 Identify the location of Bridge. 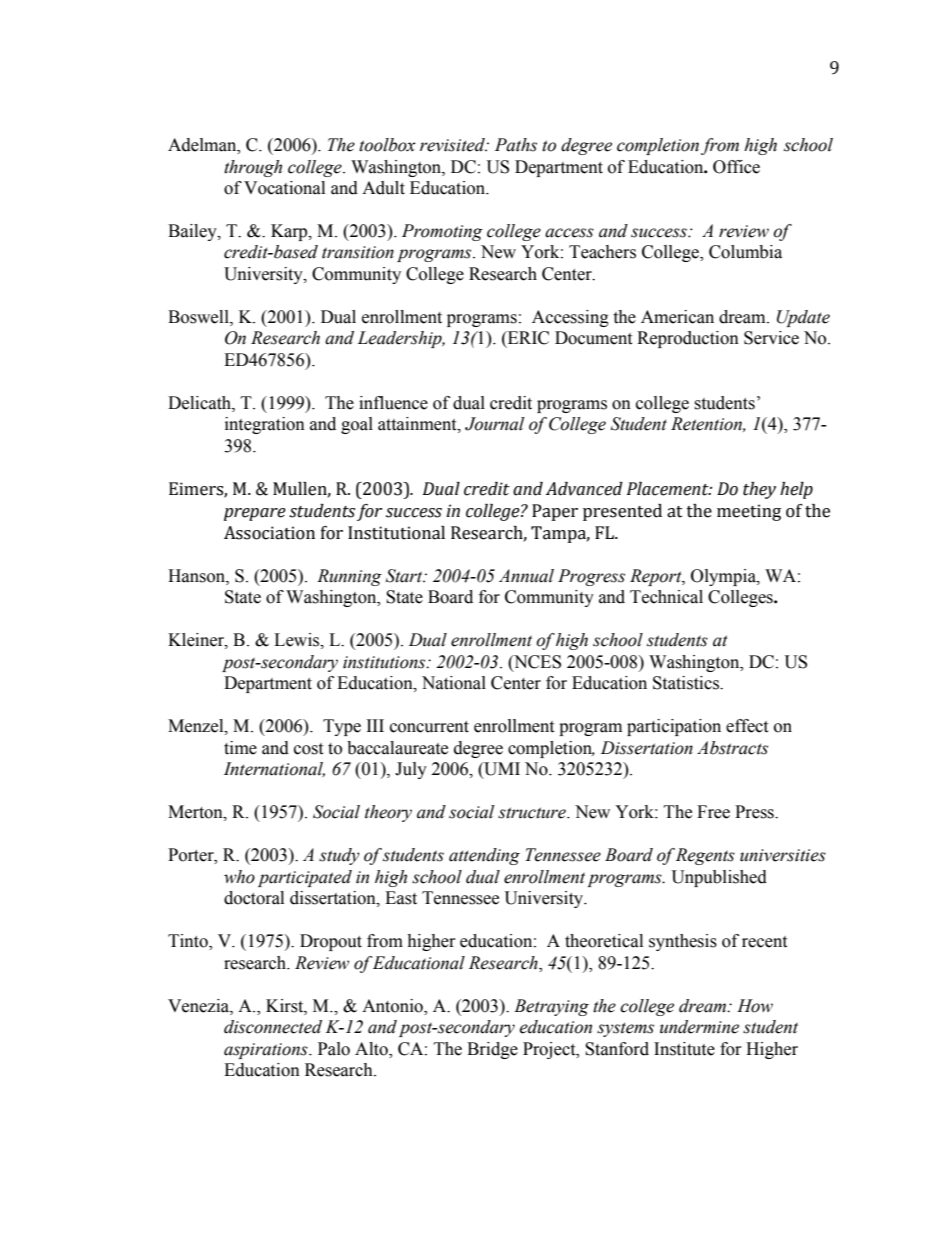
(492, 1050).
